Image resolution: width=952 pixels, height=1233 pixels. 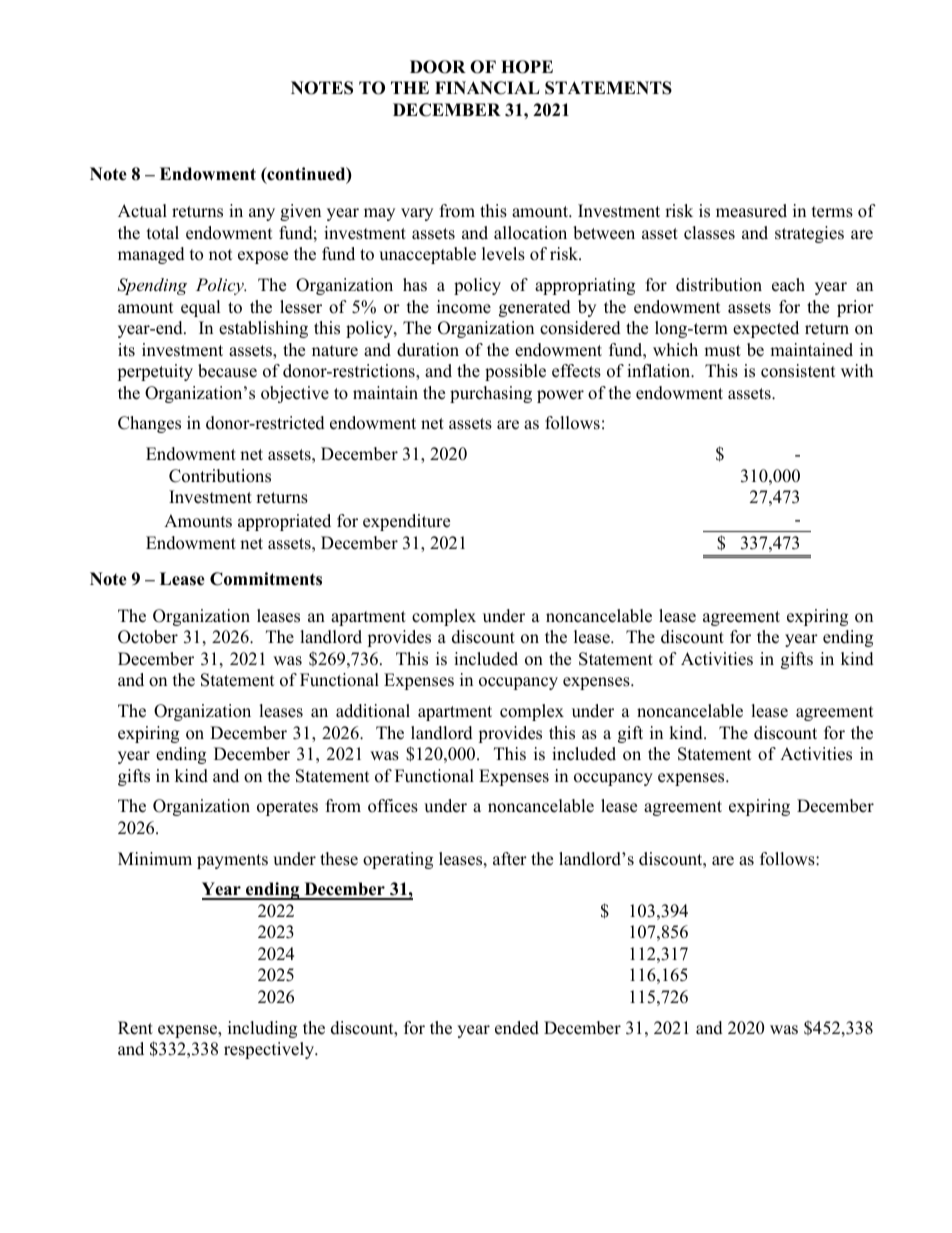 What do you see at coordinates (487, 88) in the screenshot?
I see `FINANCIAL` at bounding box center [487, 88].
